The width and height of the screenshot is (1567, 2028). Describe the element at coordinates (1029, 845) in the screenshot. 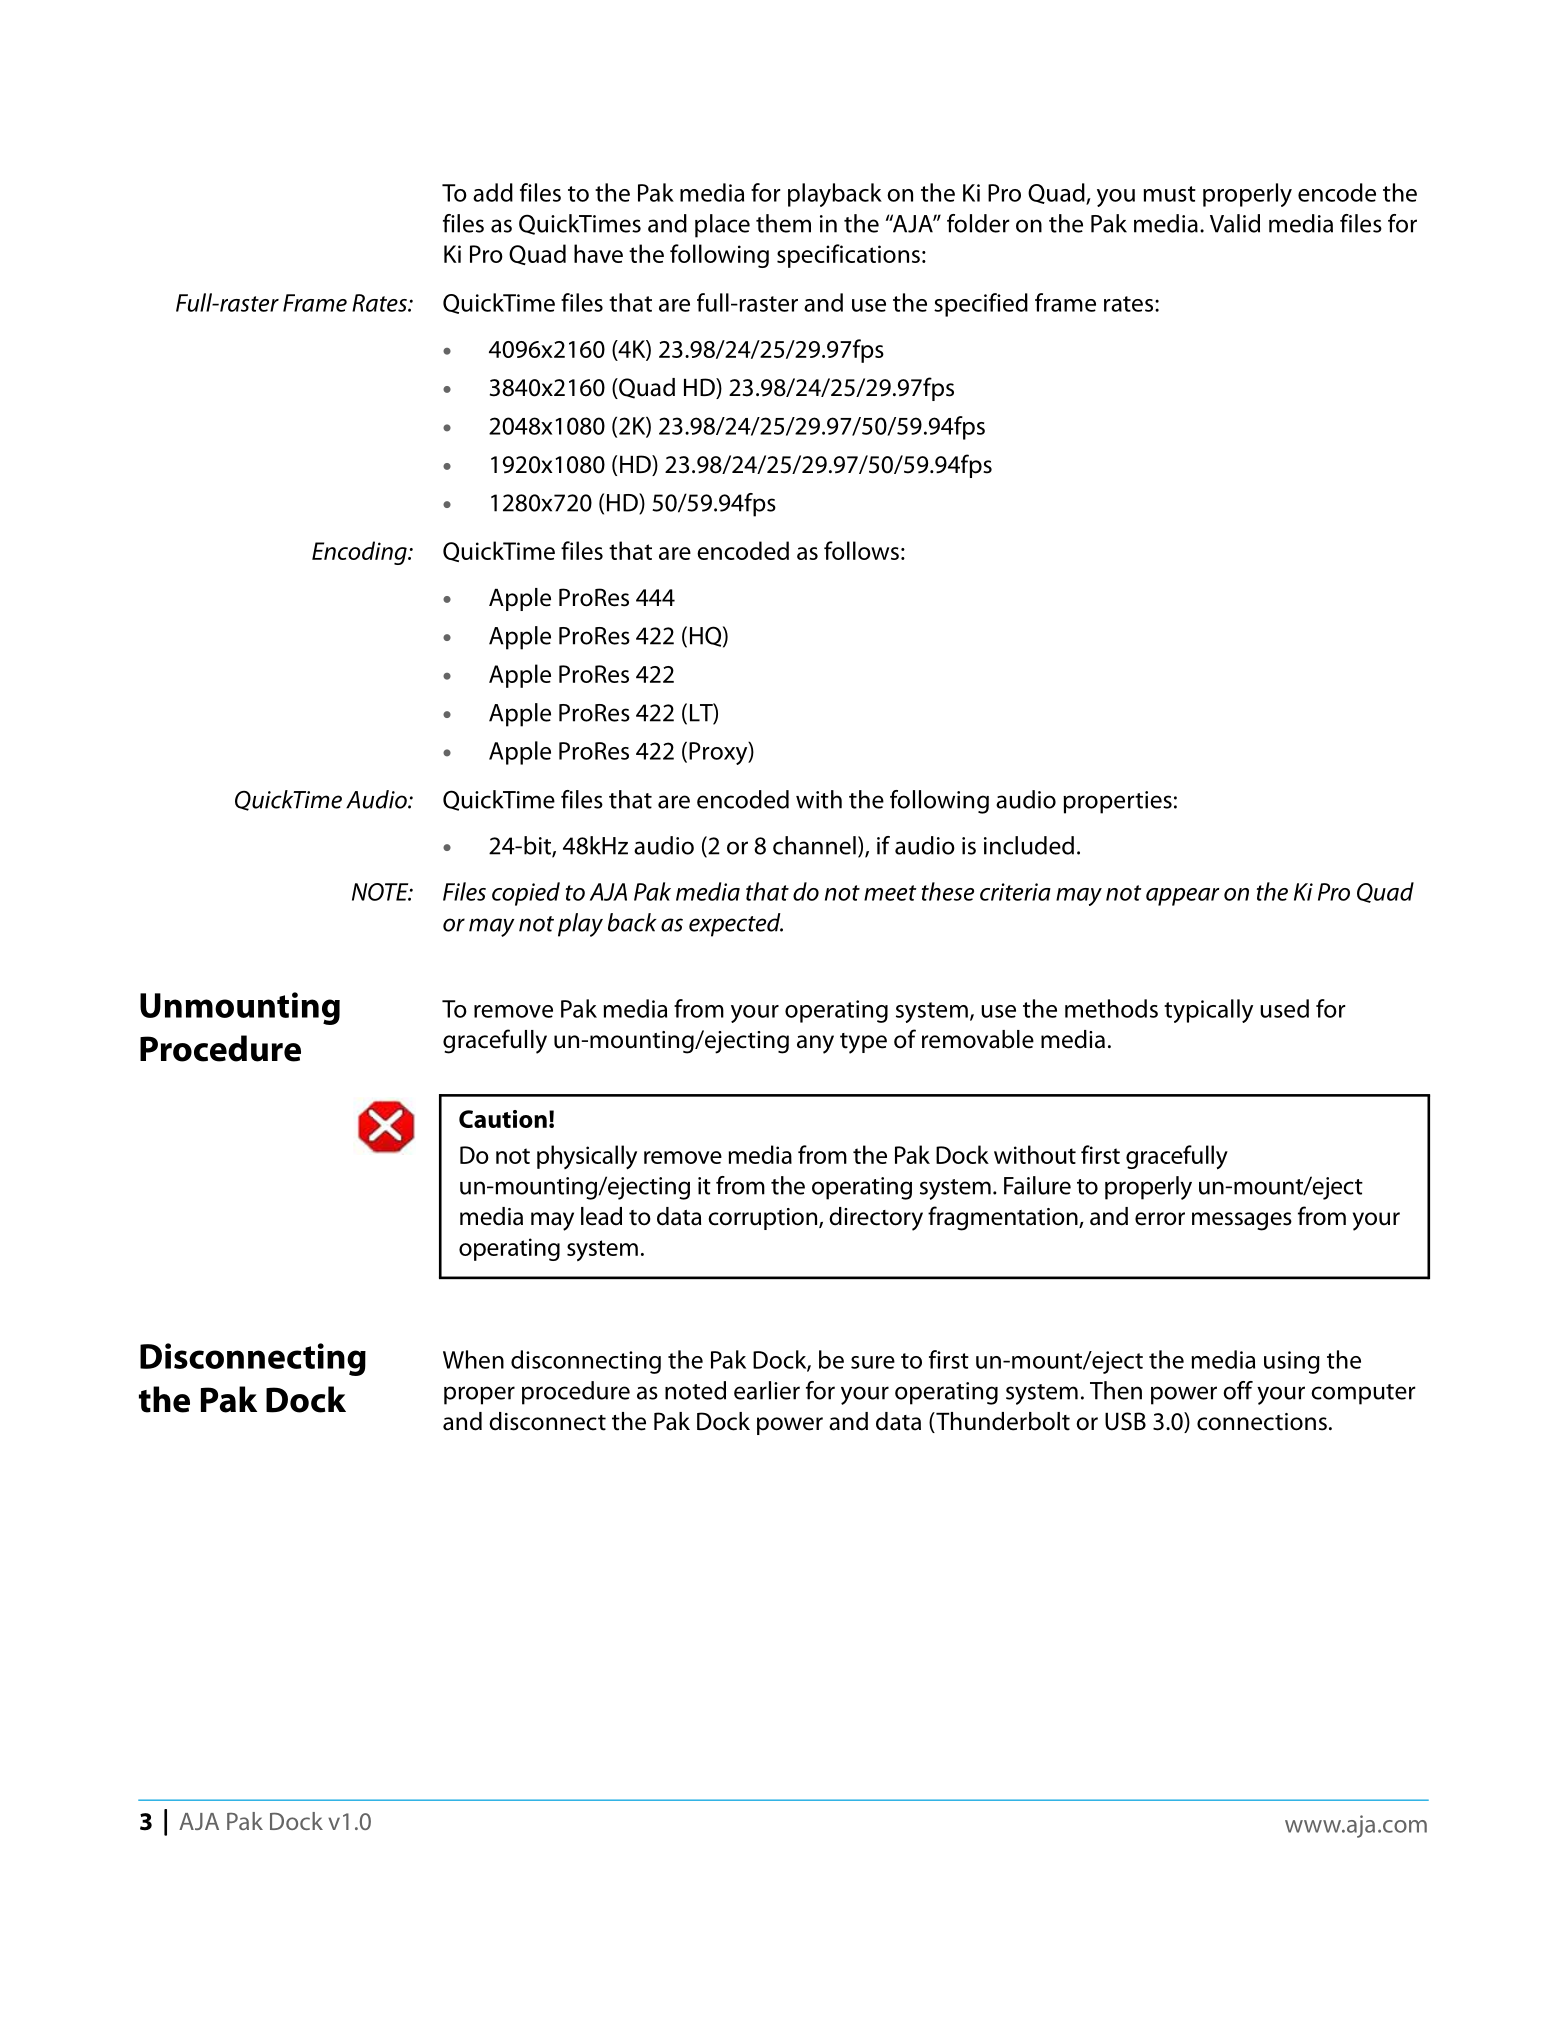

I see `included` at that location.
